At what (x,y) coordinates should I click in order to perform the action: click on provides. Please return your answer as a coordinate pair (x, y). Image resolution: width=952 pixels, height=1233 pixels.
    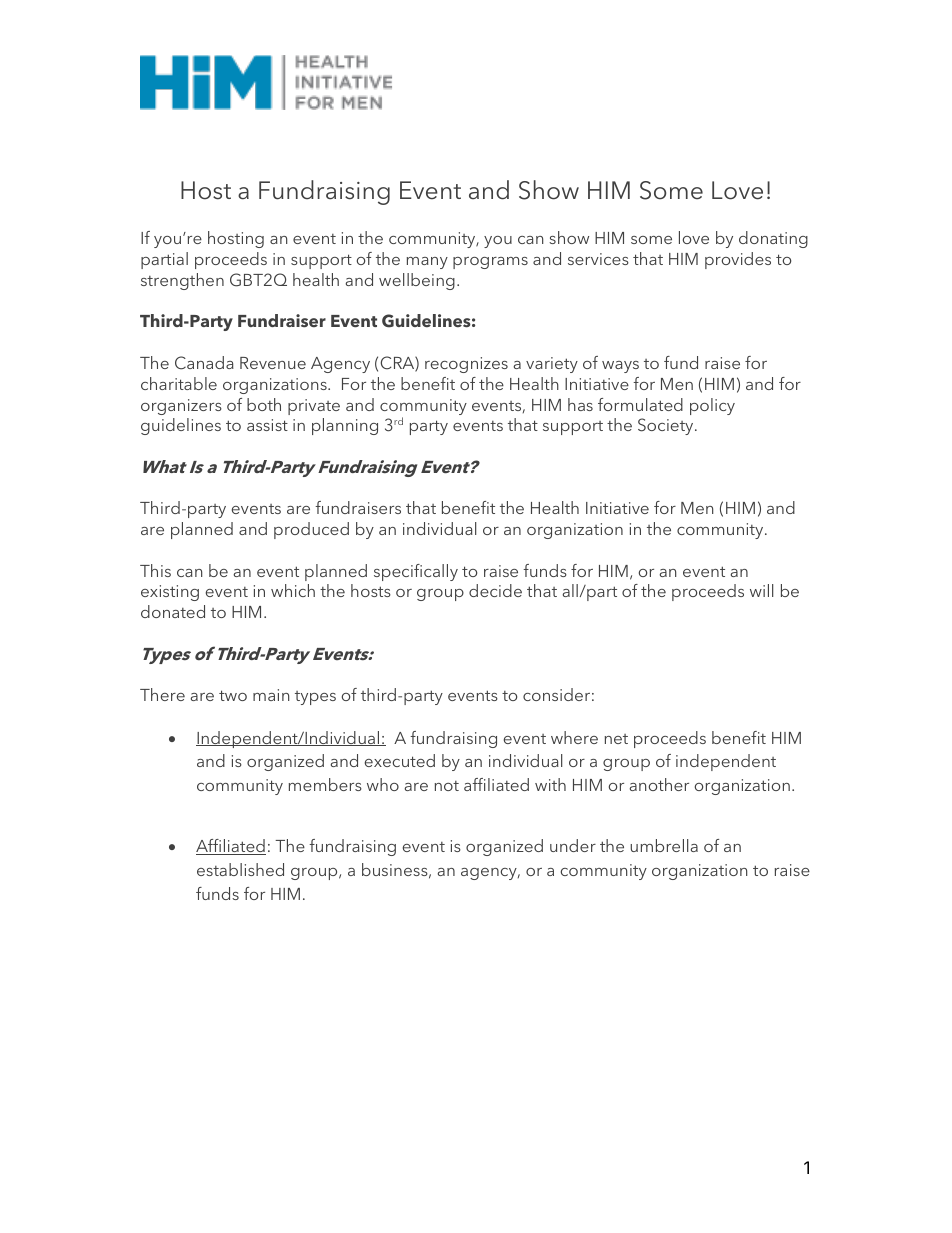
    Looking at the image, I should click on (738, 260).
